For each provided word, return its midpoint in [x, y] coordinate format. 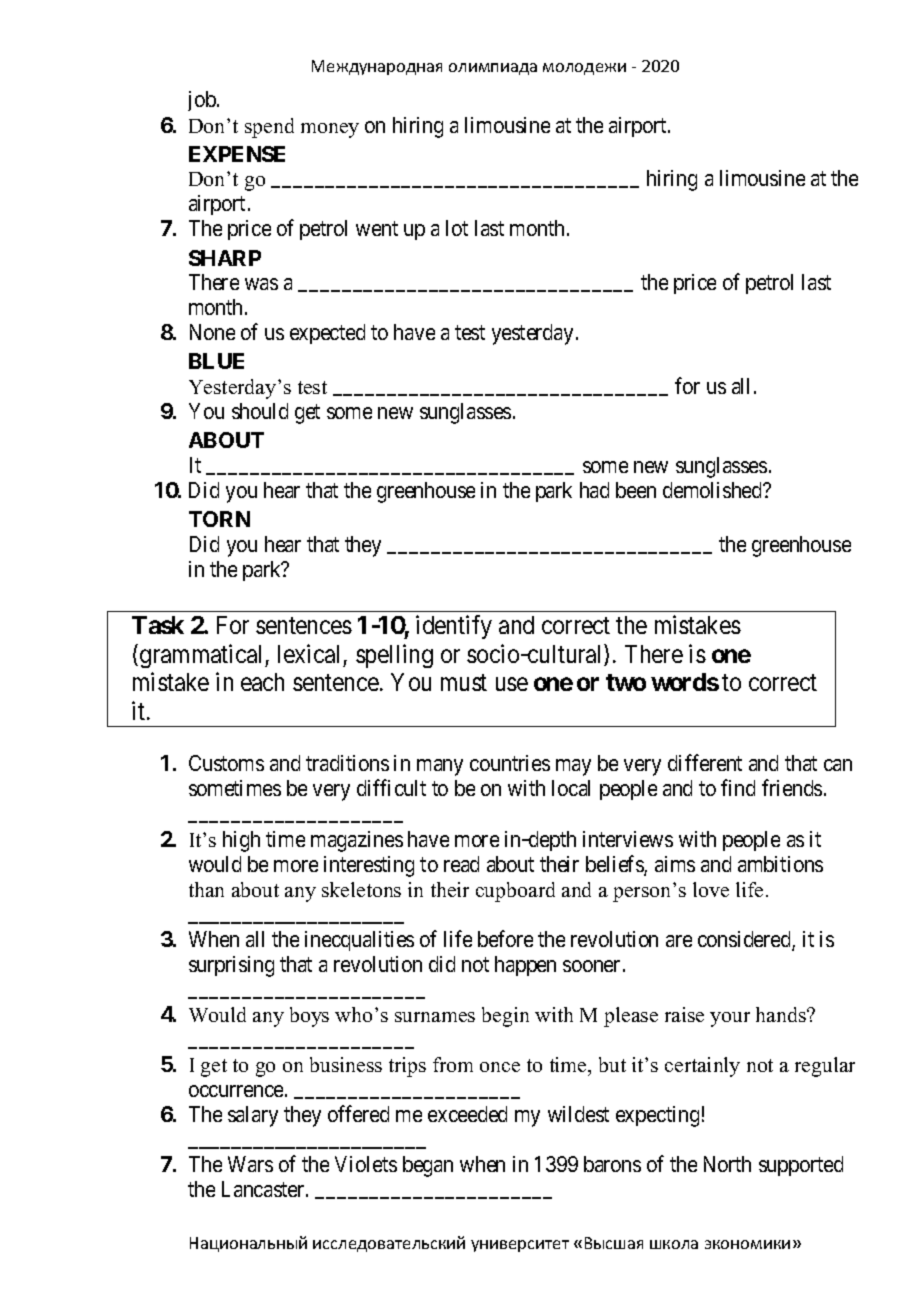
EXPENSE [237, 154]
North [727, 1164]
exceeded [467, 1114]
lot [457, 228]
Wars [250, 1164]
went [377, 229]
